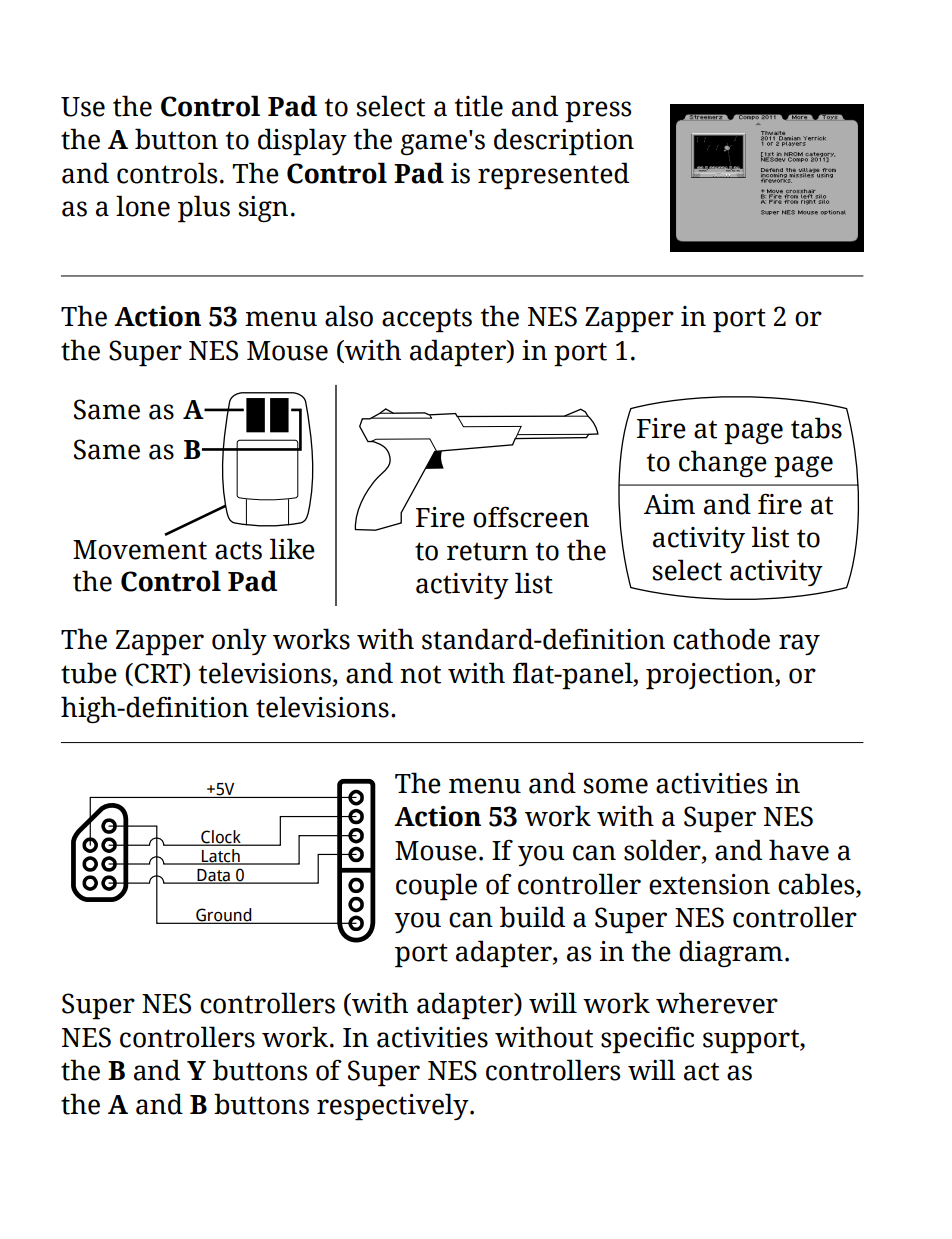 This page has width=952, height=1239. Describe the element at coordinates (487, 551) in the page. I see `return` at that location.
